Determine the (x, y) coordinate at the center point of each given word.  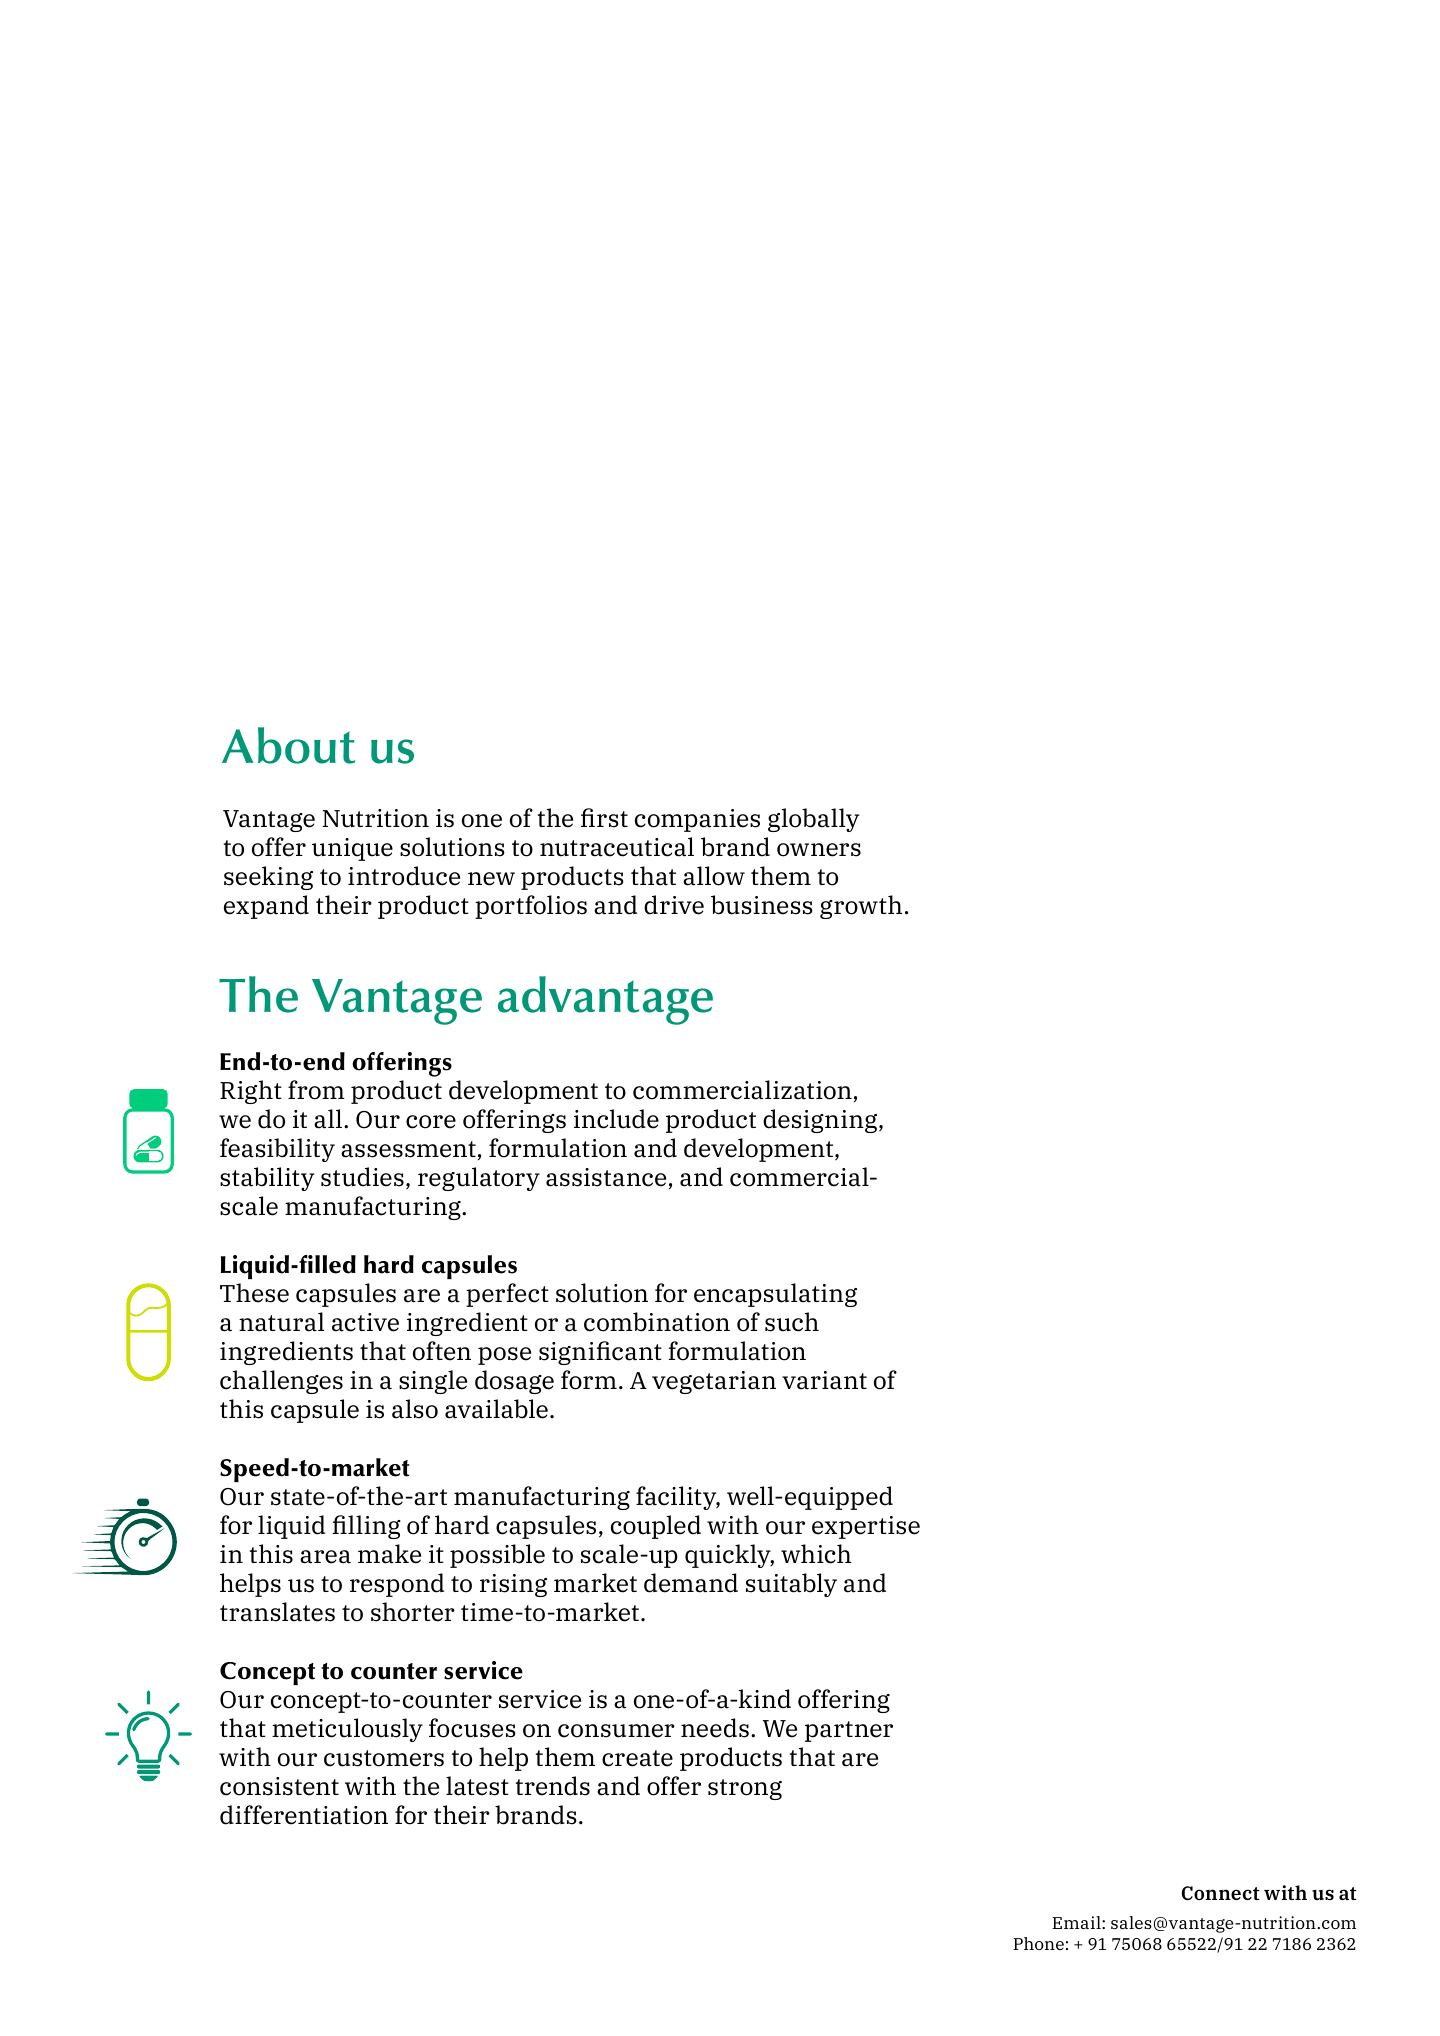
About (288, 745)
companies (697, 820)
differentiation (304, 1815)
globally (813, 820)
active (365, 1322)
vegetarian (714, 1382)
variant (824, 1380)
